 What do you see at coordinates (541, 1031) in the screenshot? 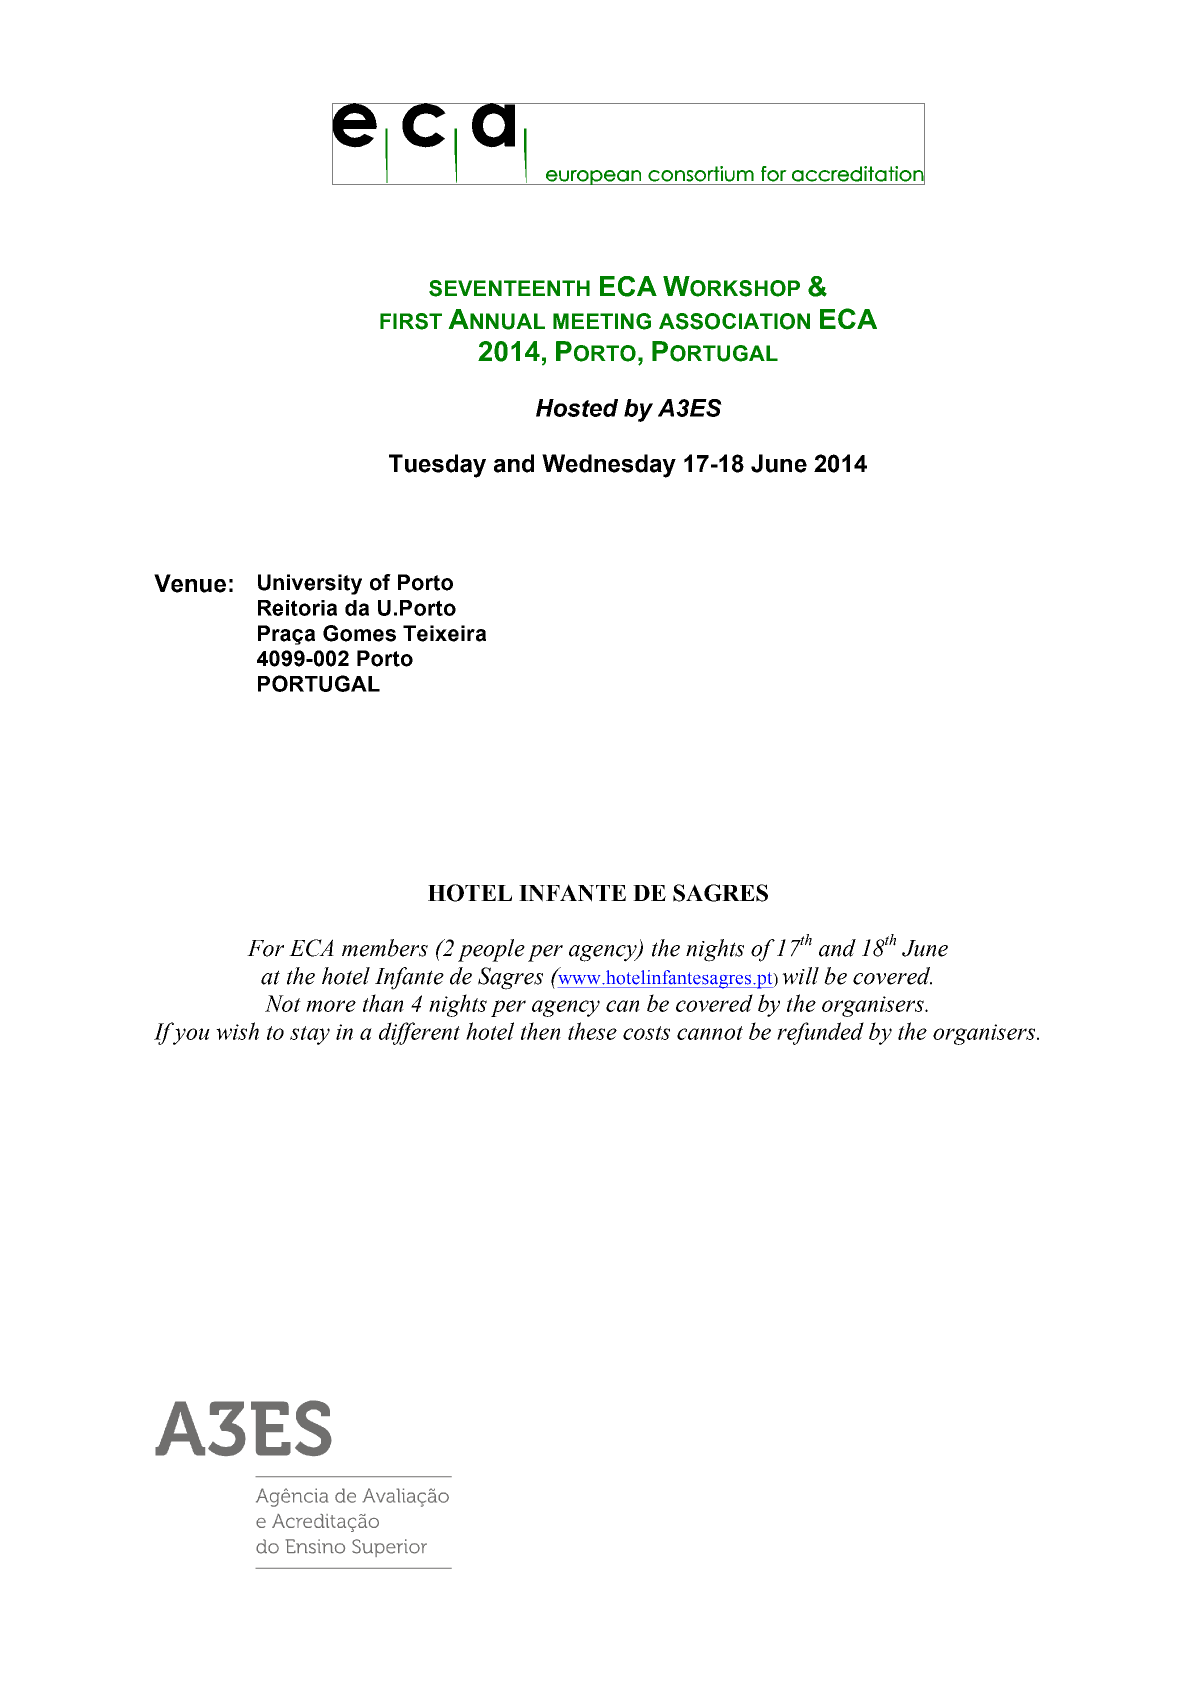
I see `then` at bounding box center [541, 1031].
